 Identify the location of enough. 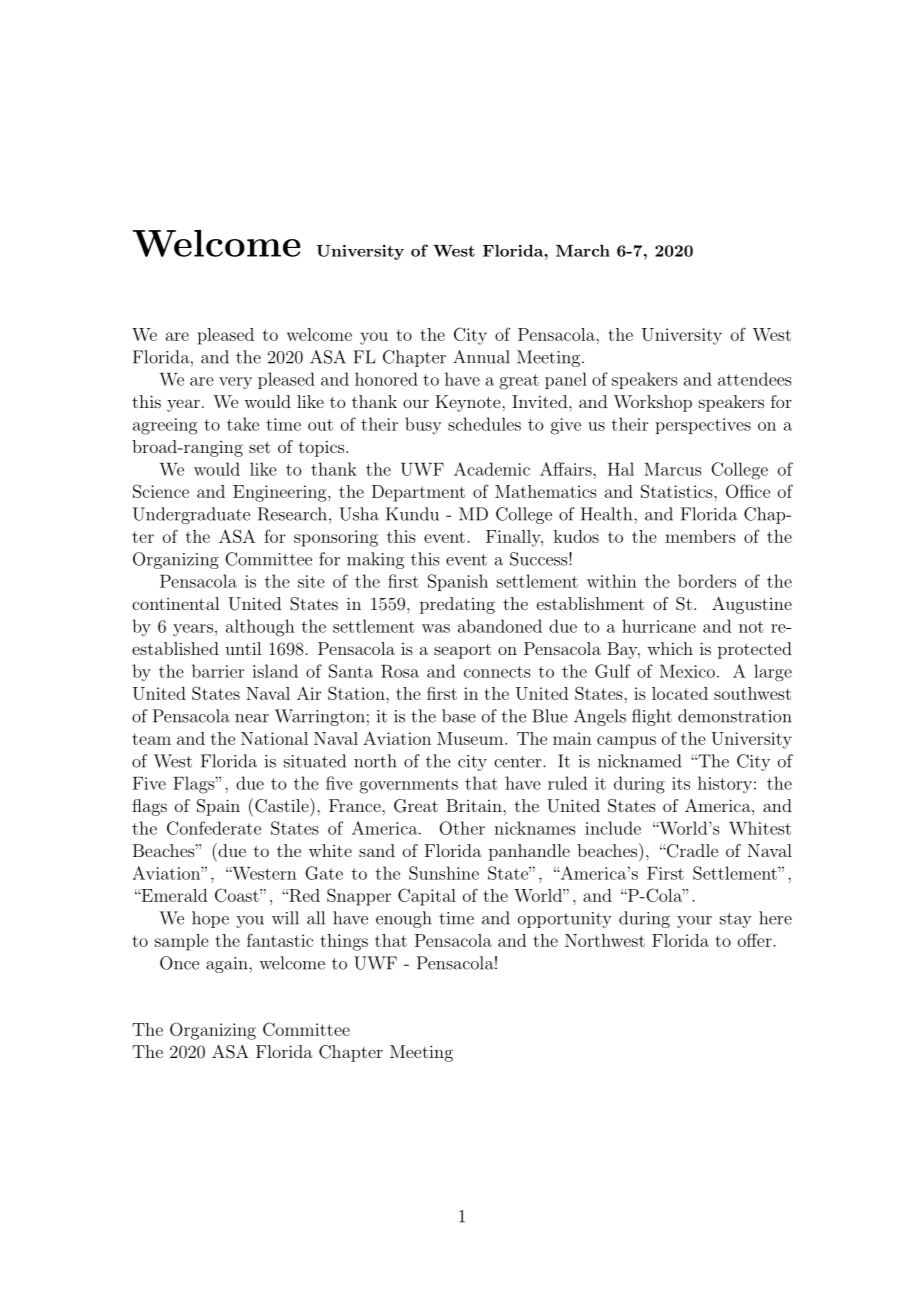
(404, 919).
